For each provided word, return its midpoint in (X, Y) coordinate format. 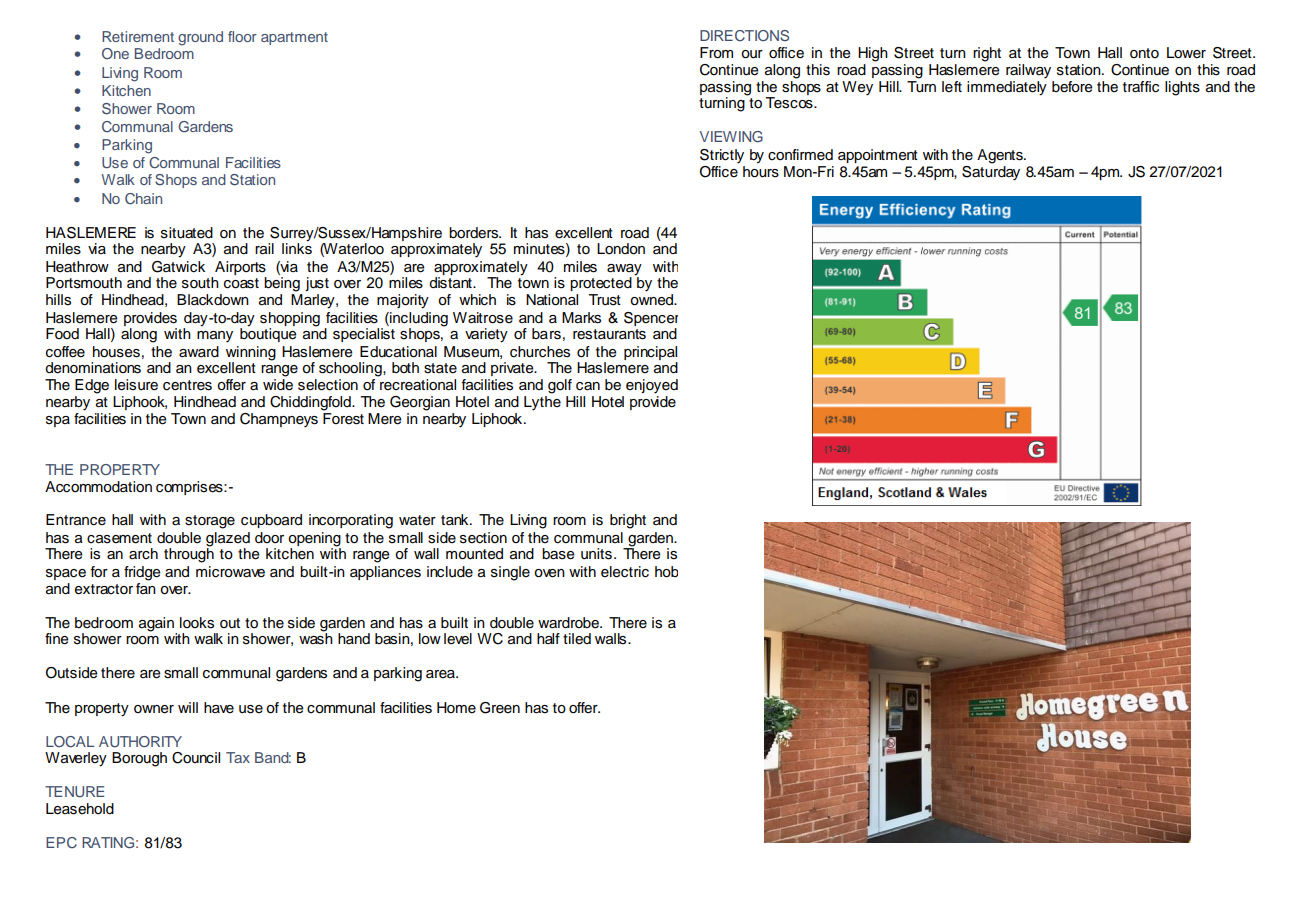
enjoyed (652, 386)
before (1072, 87)
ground (200, 38)
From (716, 53)
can (588, 386)
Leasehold (80, 809)
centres (187, 385)
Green (500, 708)
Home (456, 708)
